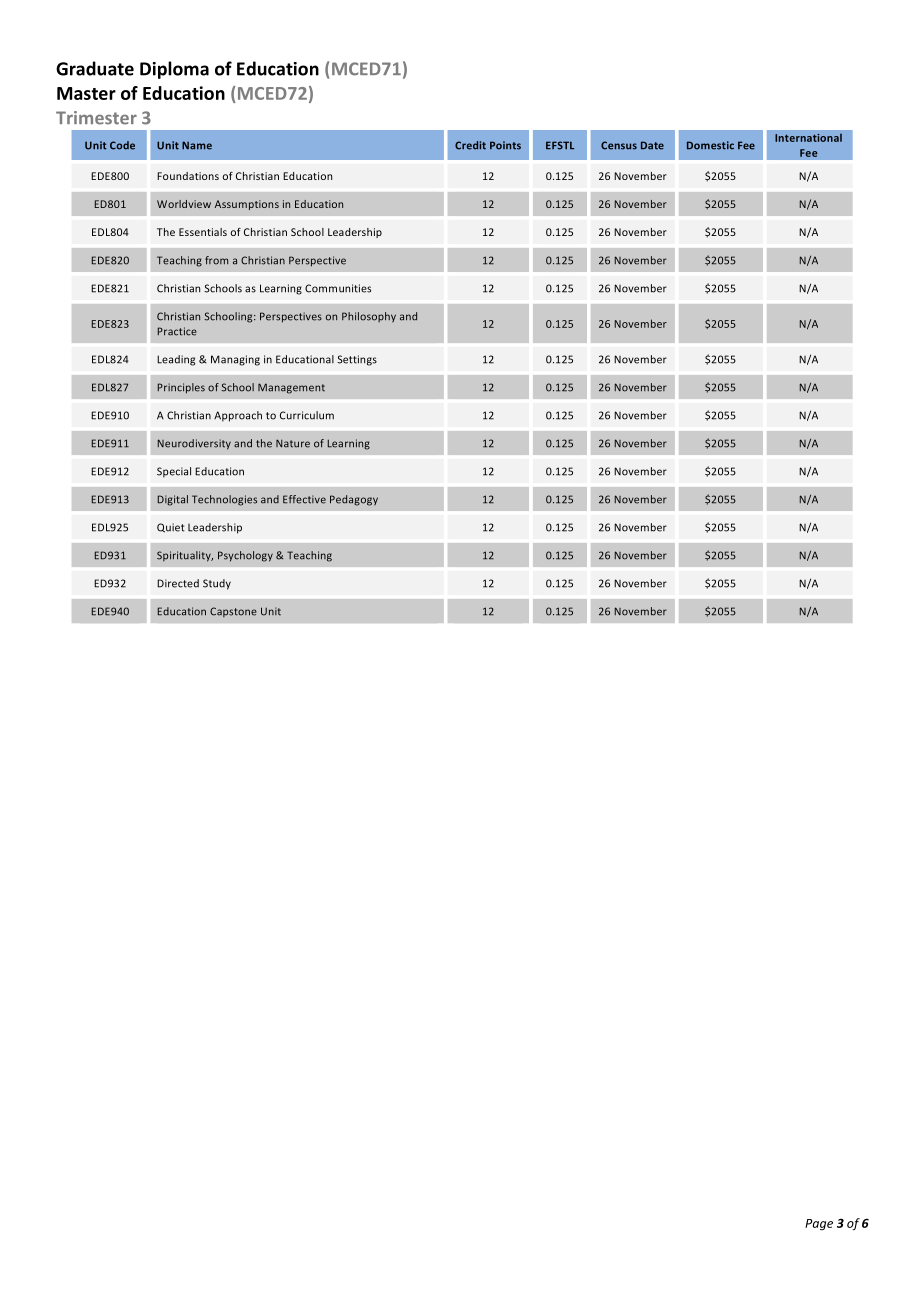  Describe the element at coordinates (178, 583) in the page. I see `Directed` at that location.
